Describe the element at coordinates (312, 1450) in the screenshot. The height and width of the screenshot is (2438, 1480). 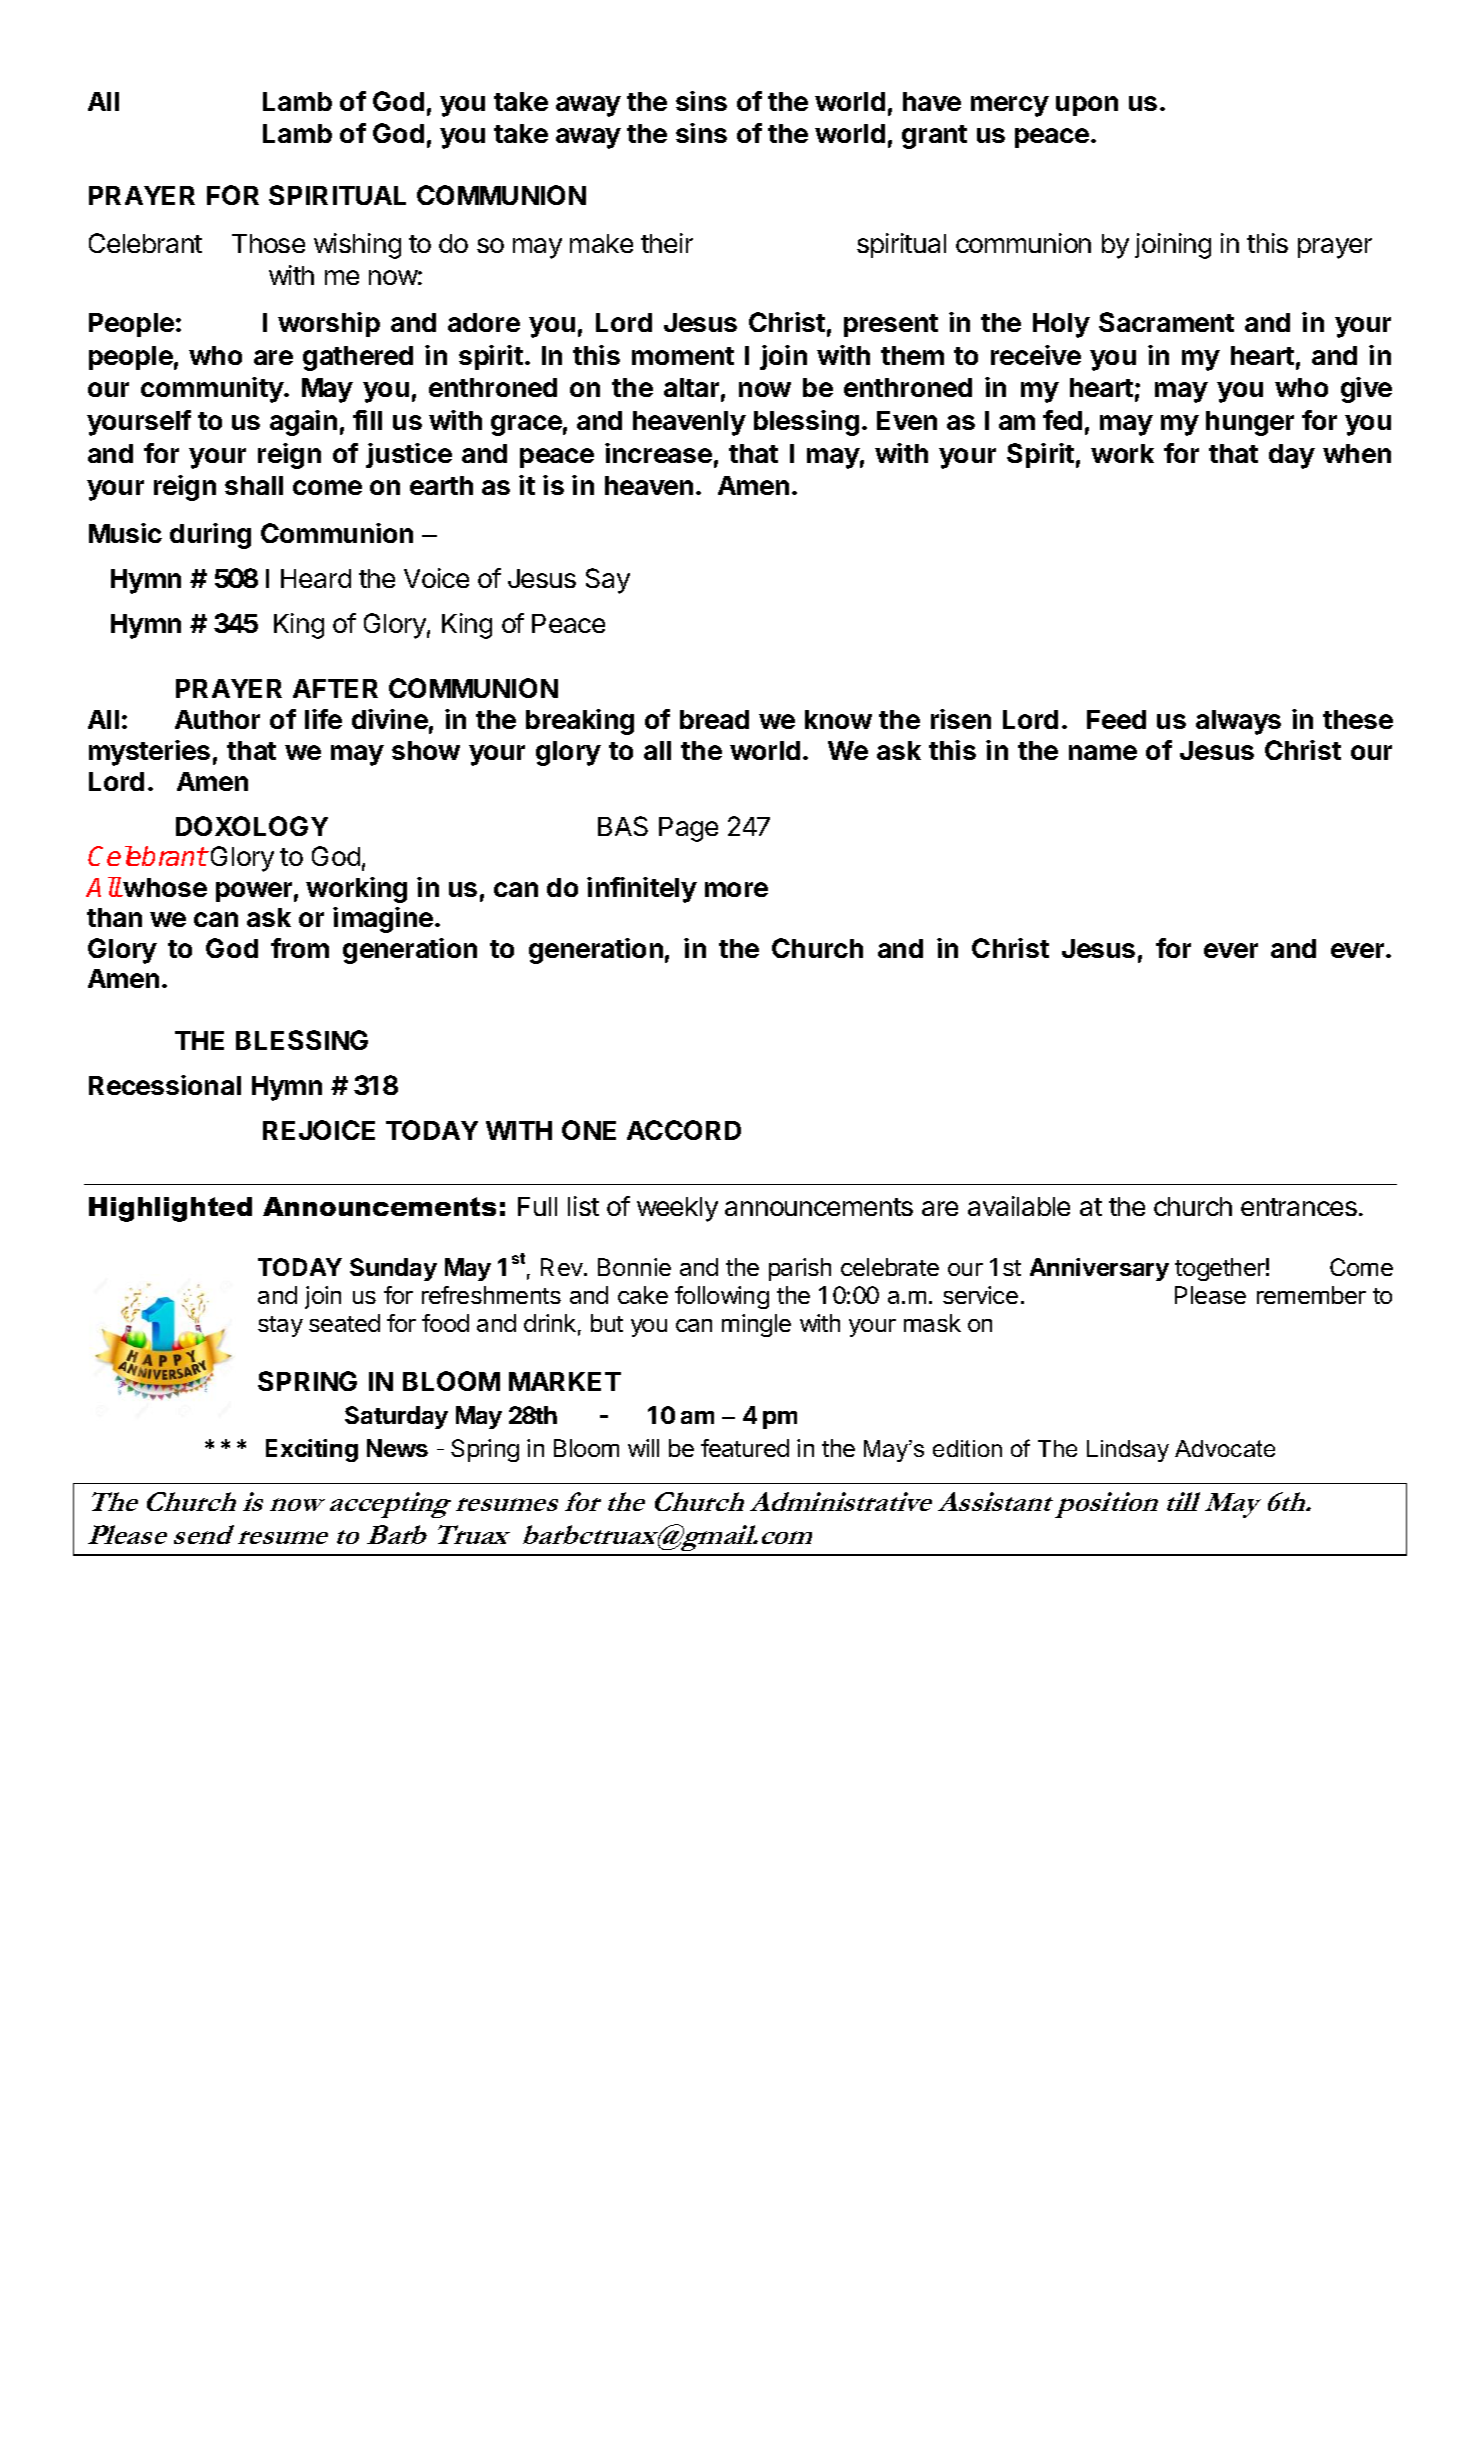
I see `Exciting` at that location.
